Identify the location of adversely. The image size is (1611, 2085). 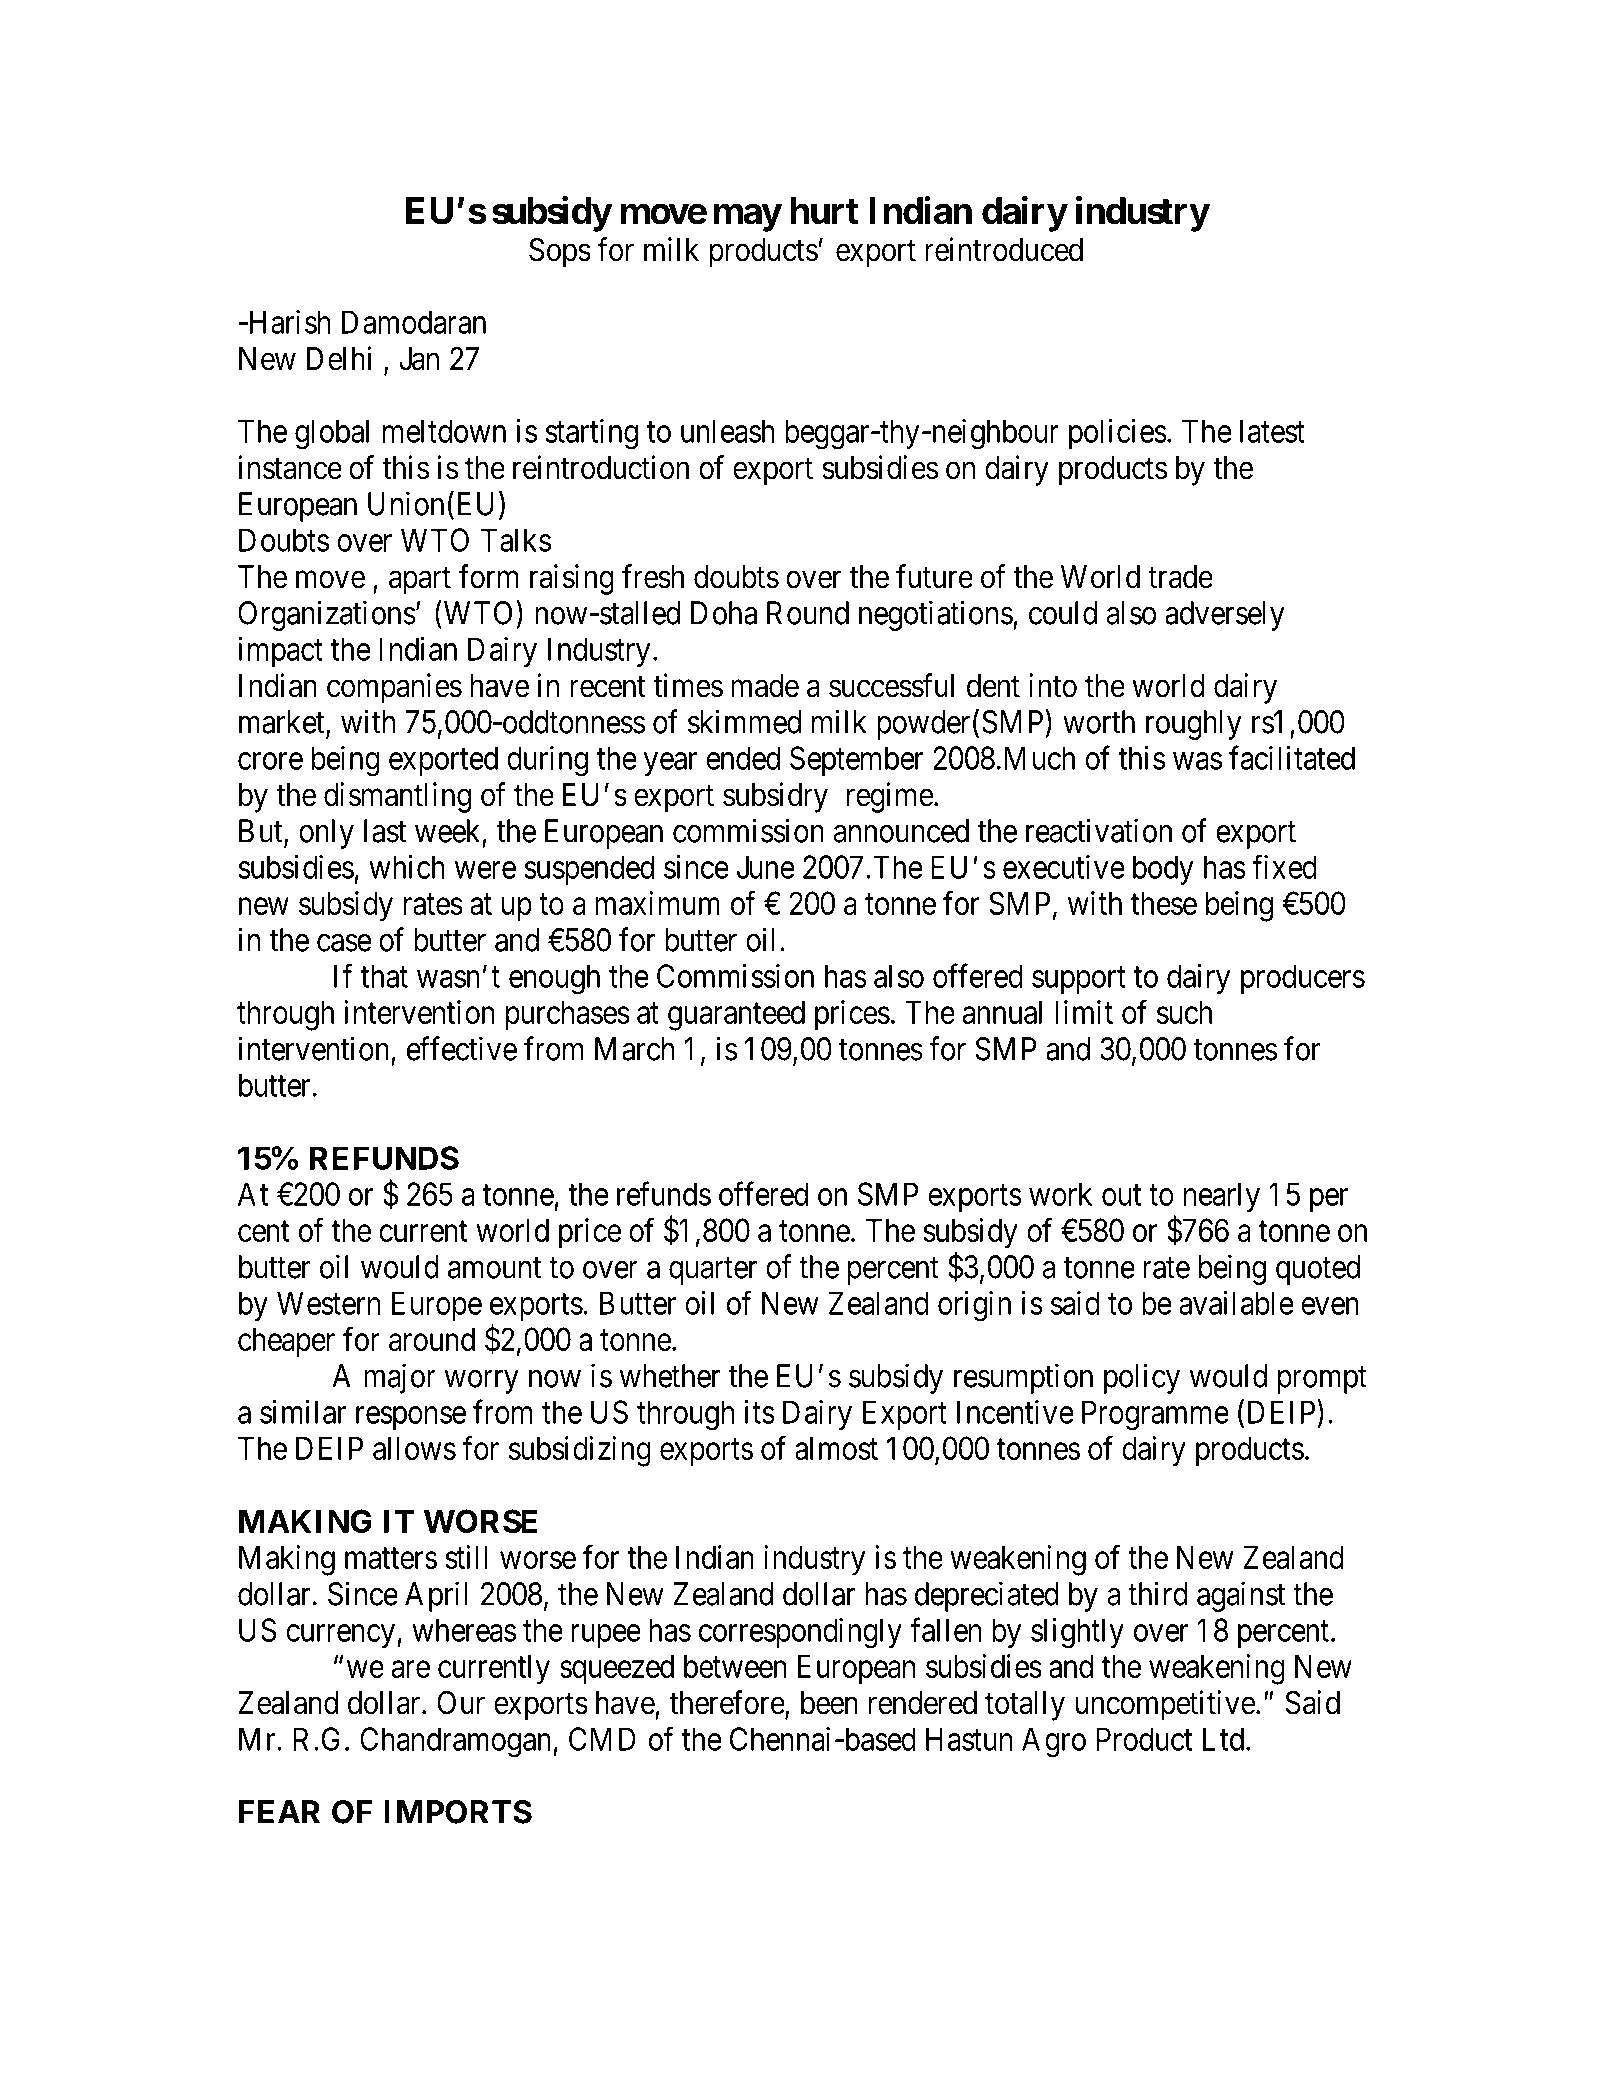
(1225, 616).
